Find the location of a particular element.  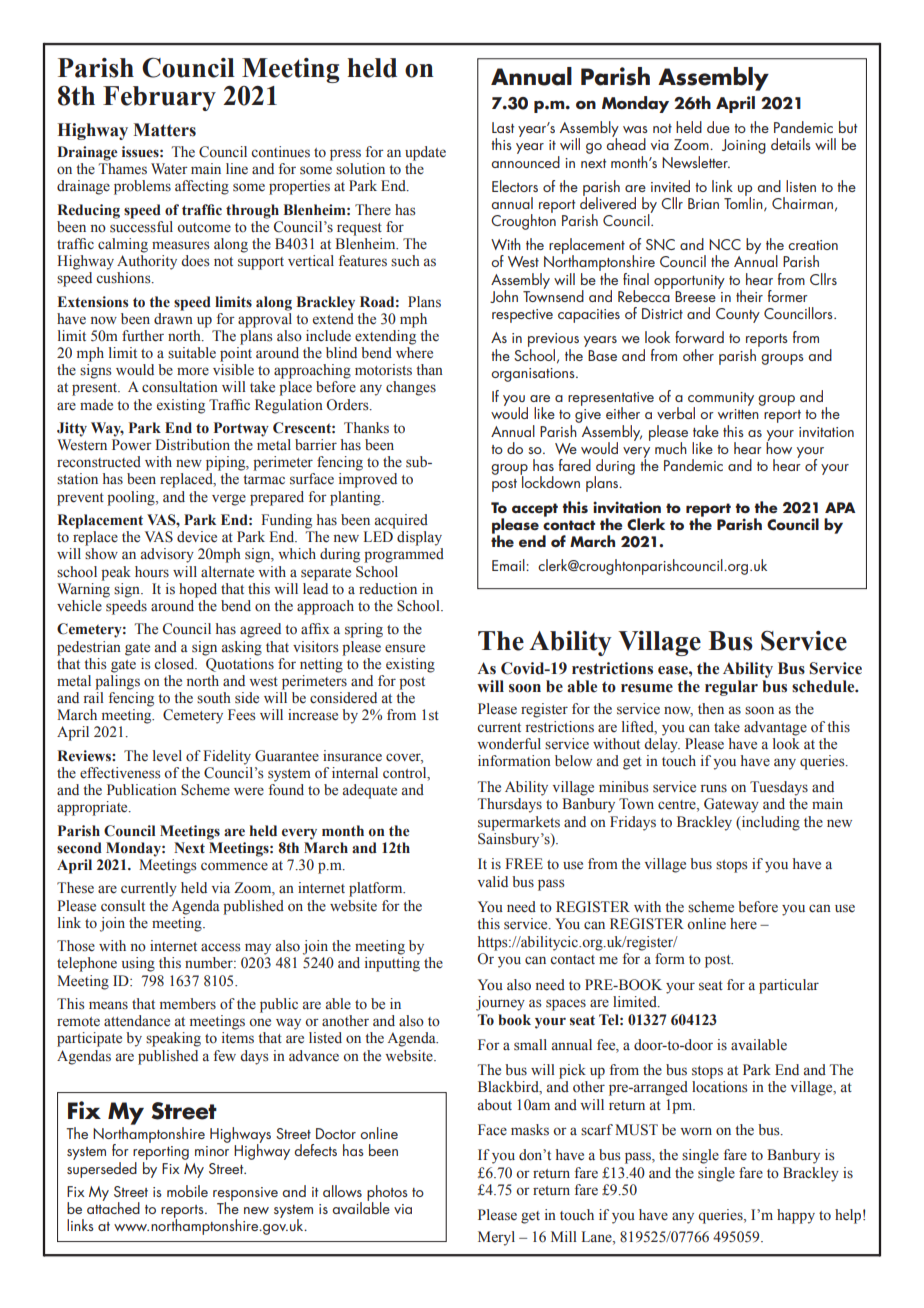

photos is located at coordinates (387, 1194).
